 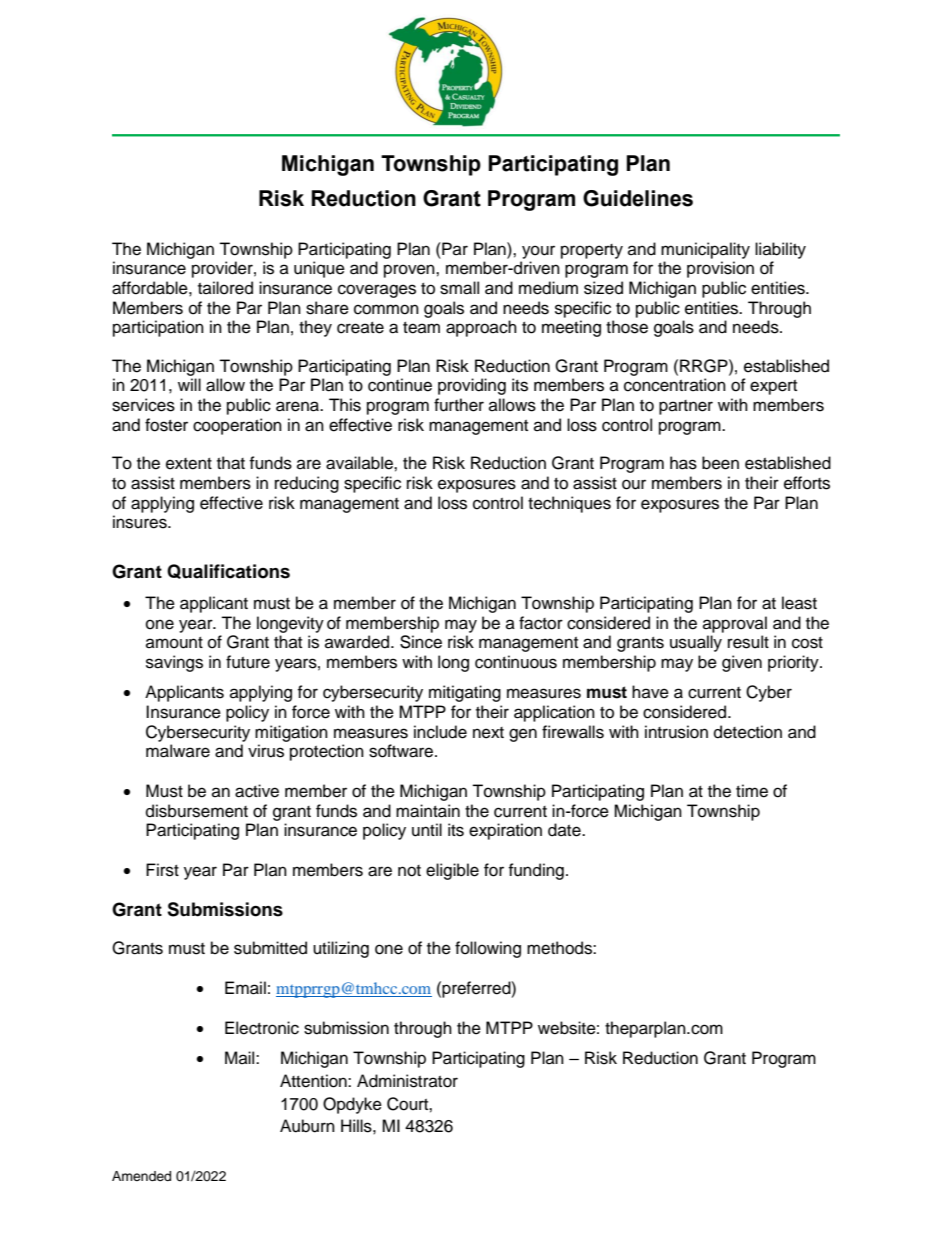 I want to click on following, so click(x=488, y=949).
